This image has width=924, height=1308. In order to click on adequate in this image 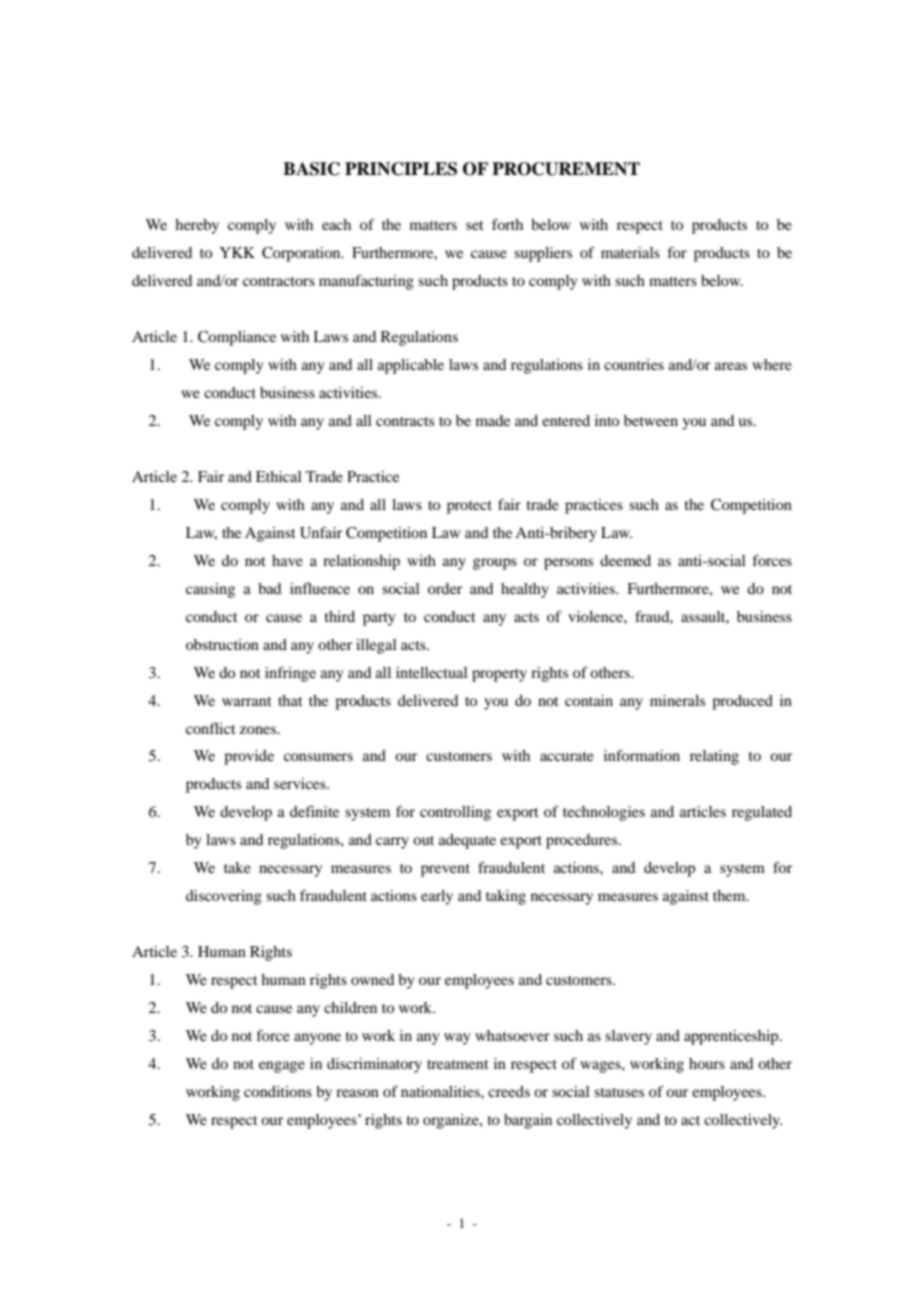, I will do `click(467, 841)`.
